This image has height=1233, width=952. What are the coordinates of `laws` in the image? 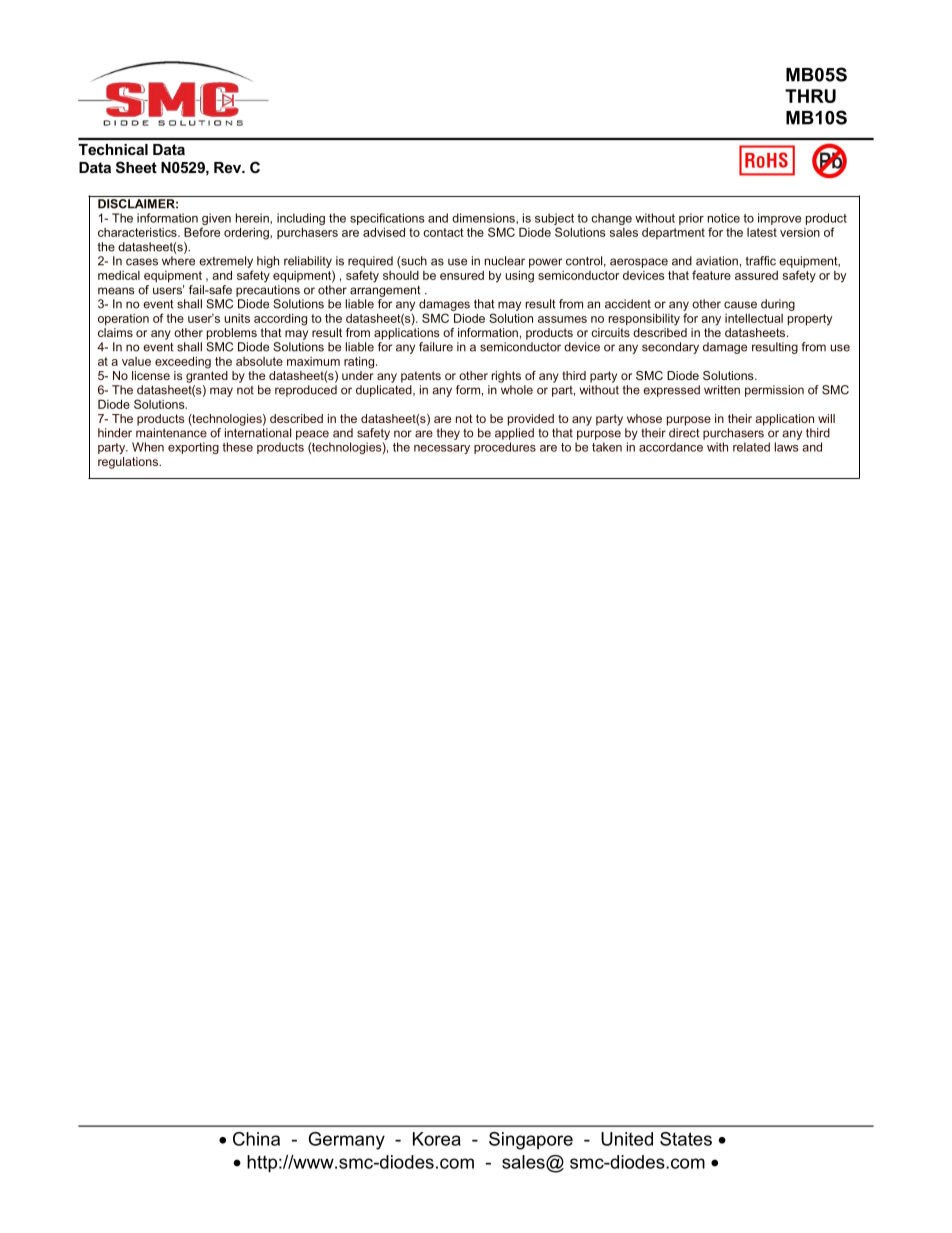 It's located at (787, 447).
